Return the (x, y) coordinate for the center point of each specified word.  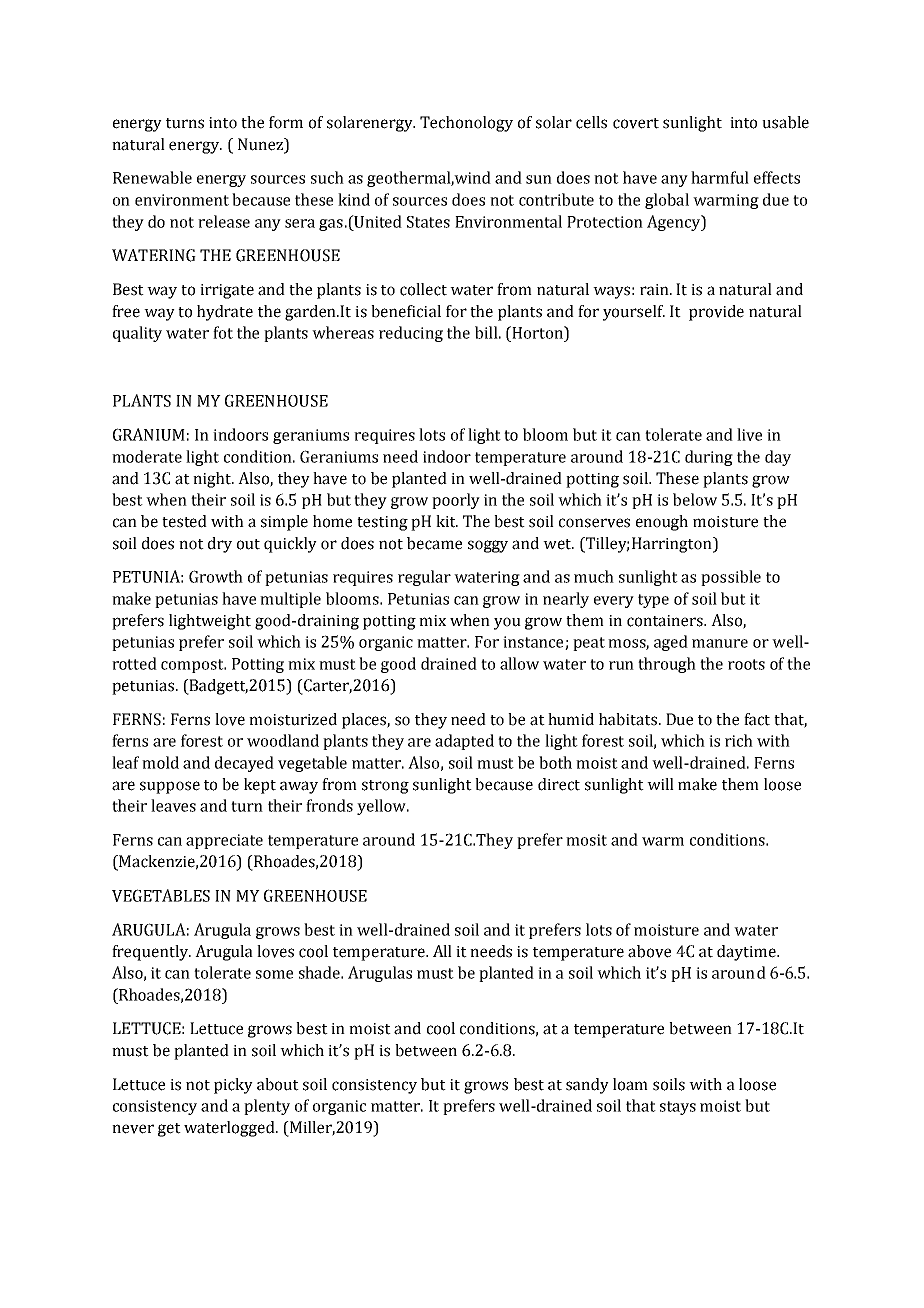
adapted (464, 742)
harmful (720, 177)
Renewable (152, 177)
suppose (170, 787)
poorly (456, 501)
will (660, 784)
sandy (587, 1086)
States (428, 222)
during (709, 458)
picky (233, 1086)
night (213, 480)
